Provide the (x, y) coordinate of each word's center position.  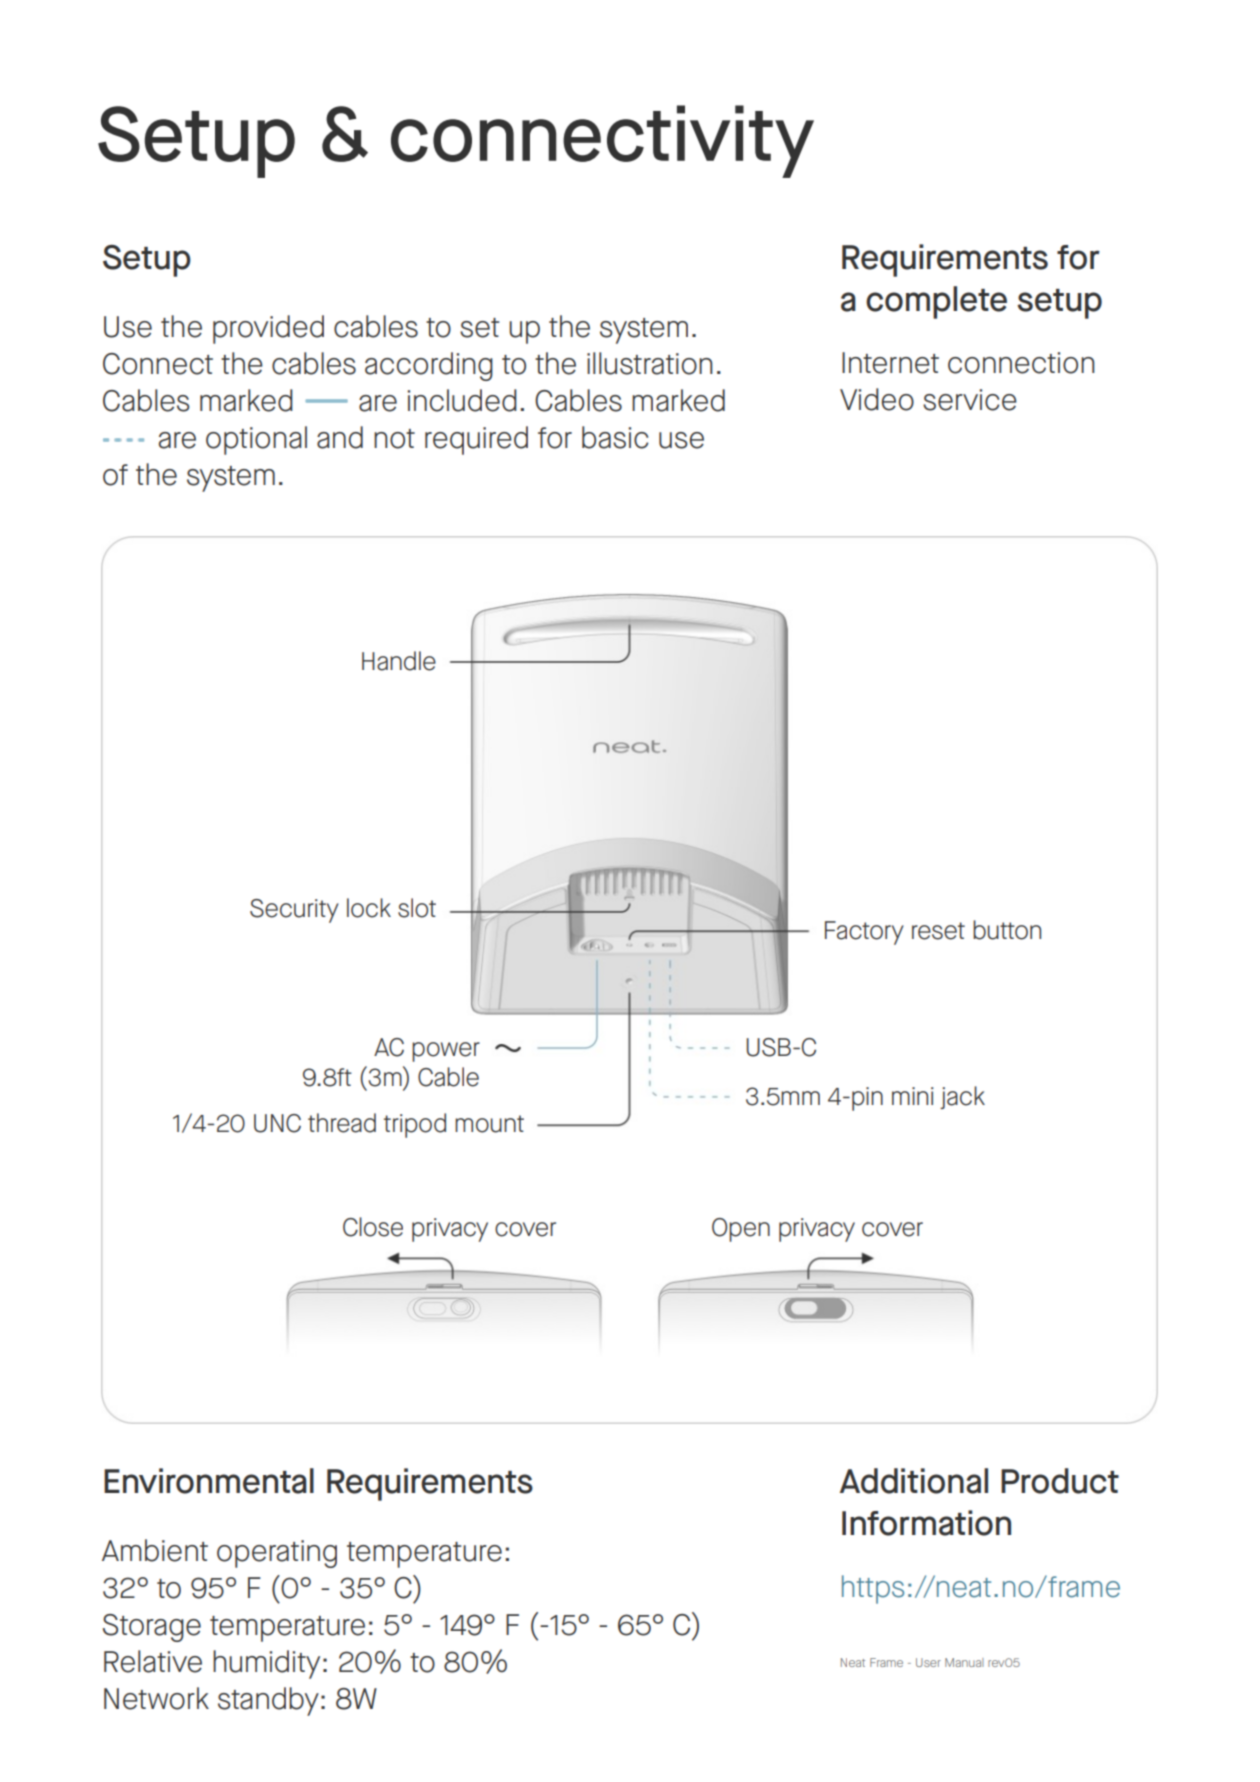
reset (938, 931)
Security (294, 911)
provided (268, 329)
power (446, 1052)
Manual (964, 1662)
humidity (266, 1664)
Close (373, 1227)
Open (741, 1230)
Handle (399, 661)
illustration (650, 363)
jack (962, 1097)
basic (615, 437)
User (928, 1662)
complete (936, 302)
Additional (914, 1481)
